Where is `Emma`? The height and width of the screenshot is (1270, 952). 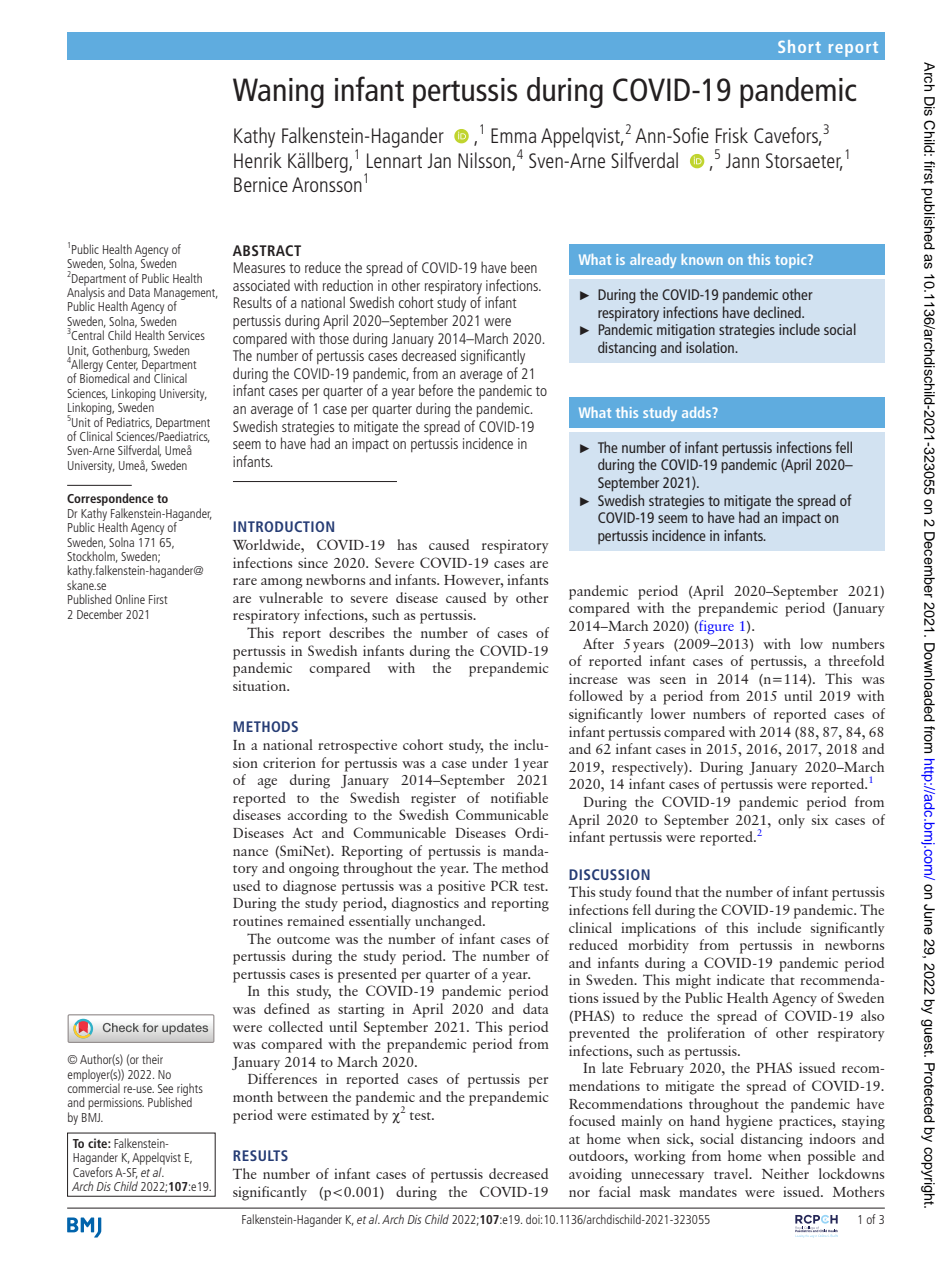 Emma is located at coordinates (513, 135).
